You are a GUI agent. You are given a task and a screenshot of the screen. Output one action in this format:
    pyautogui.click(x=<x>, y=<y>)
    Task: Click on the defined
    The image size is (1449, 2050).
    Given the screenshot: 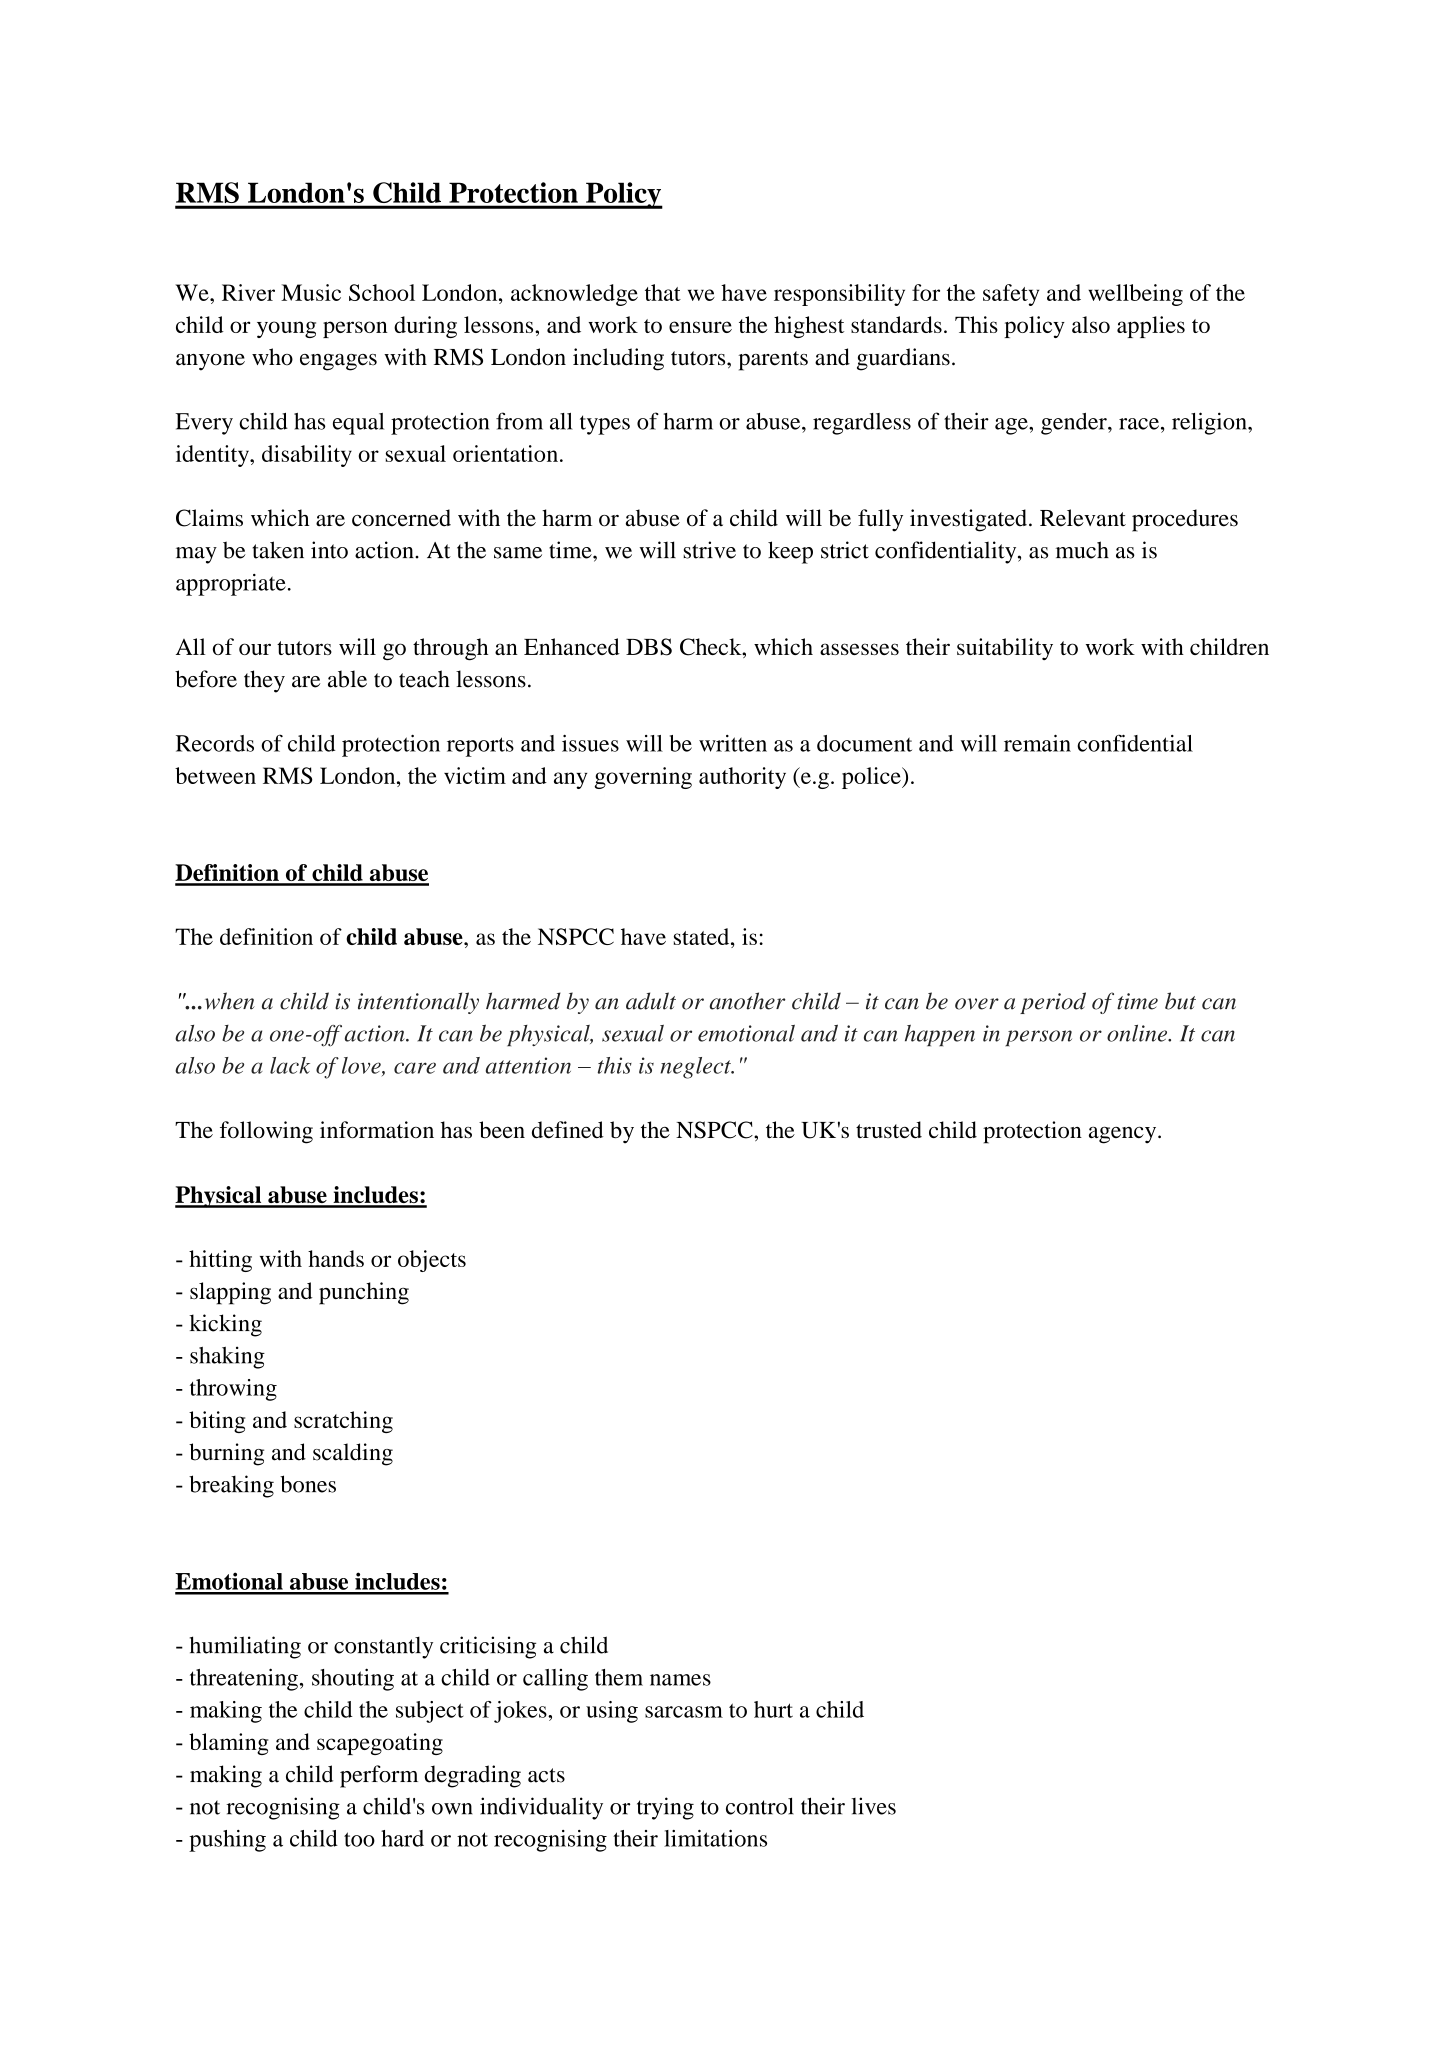 What is the action you would take?
    pyautogui.click(x=568, y=1129)
